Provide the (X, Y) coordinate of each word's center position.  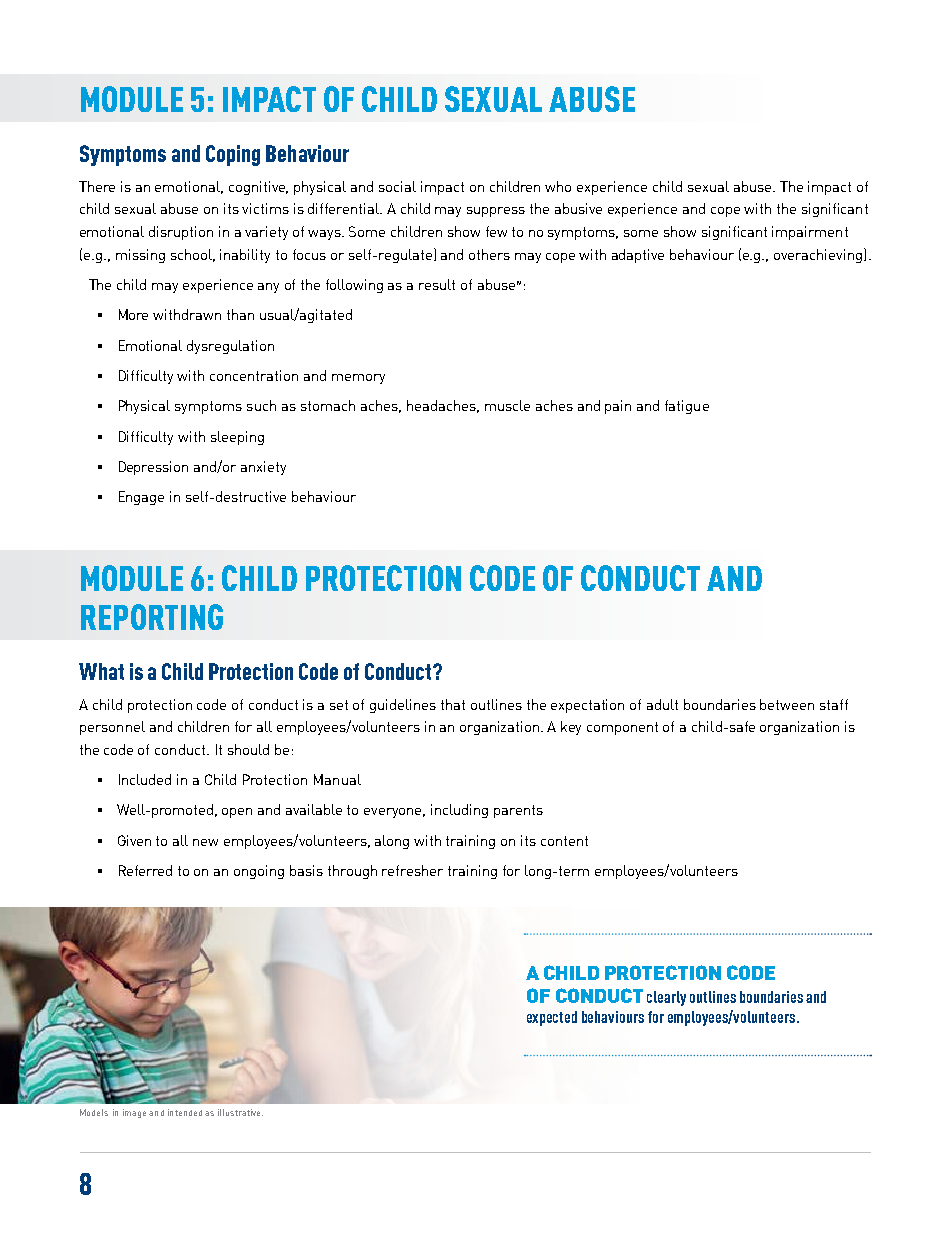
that (453, 704)
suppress (496, 212)
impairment (810, 233)
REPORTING (152, 617)
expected (552, 1018)
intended (185, 1112)
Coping (233, 155)
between (787, 704)
